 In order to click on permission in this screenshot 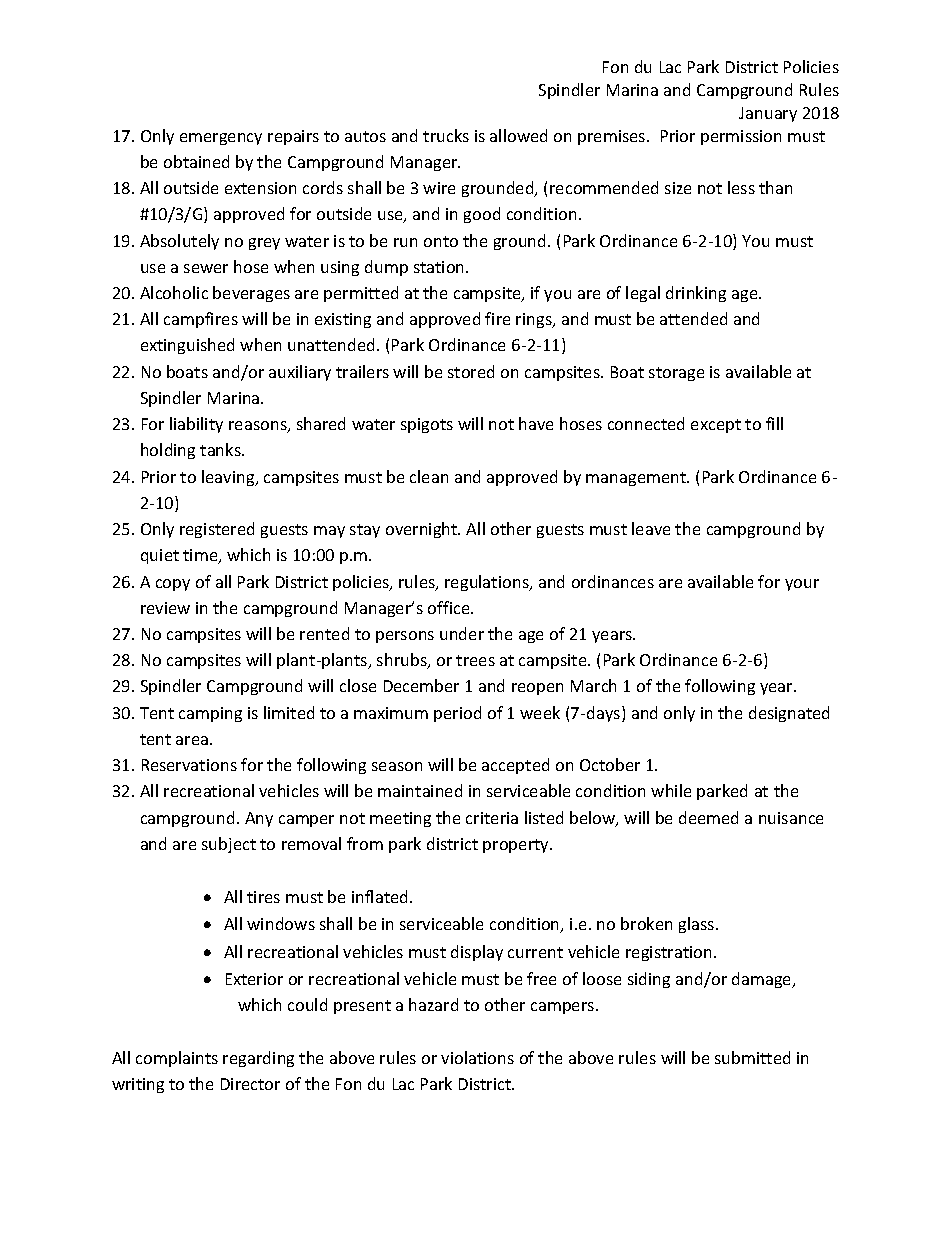, I will do `click(741, 137)`.
